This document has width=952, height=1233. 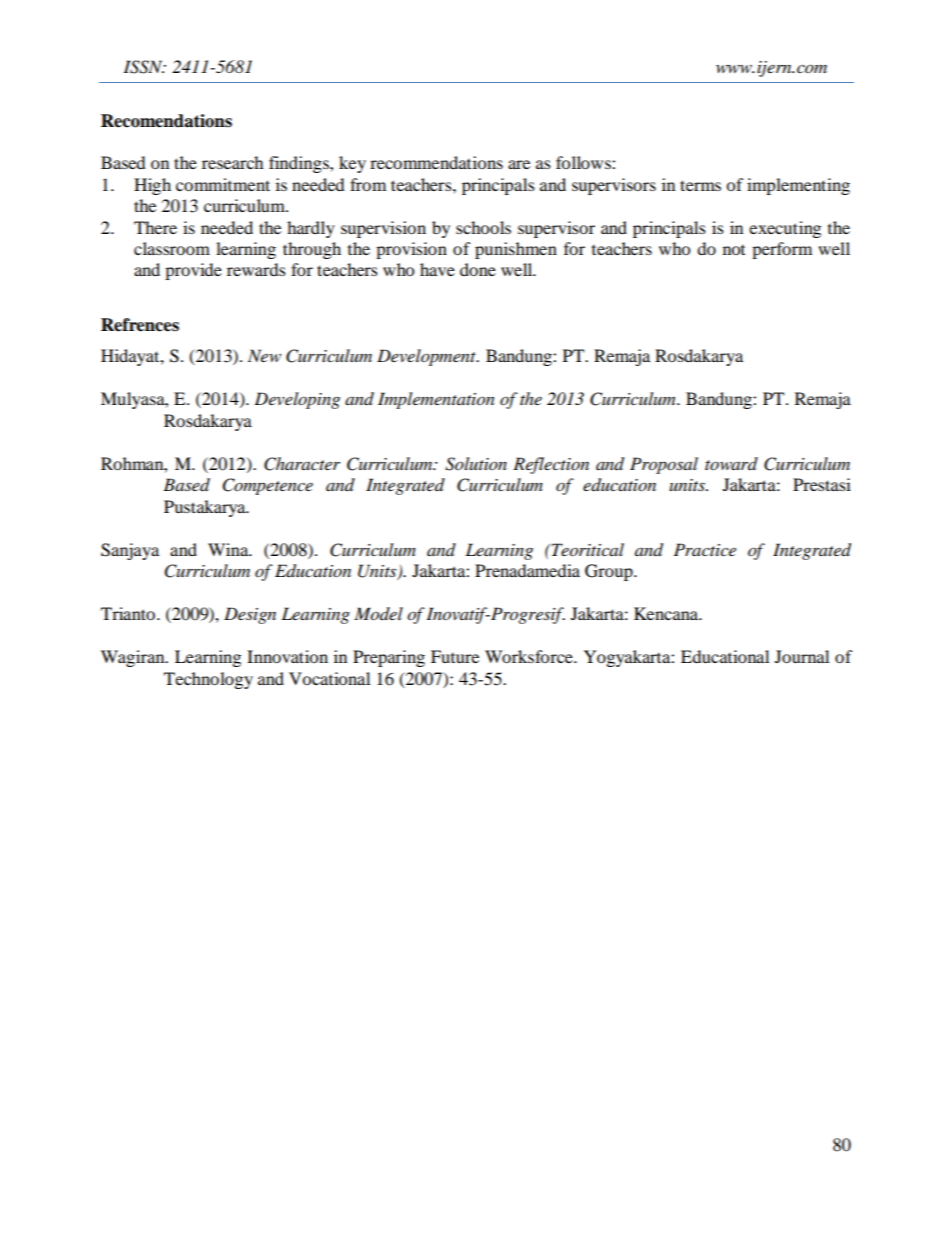 What do you see at coordinates (734, 249) in the document?
I see `not` at bounding box center [734, 249].
